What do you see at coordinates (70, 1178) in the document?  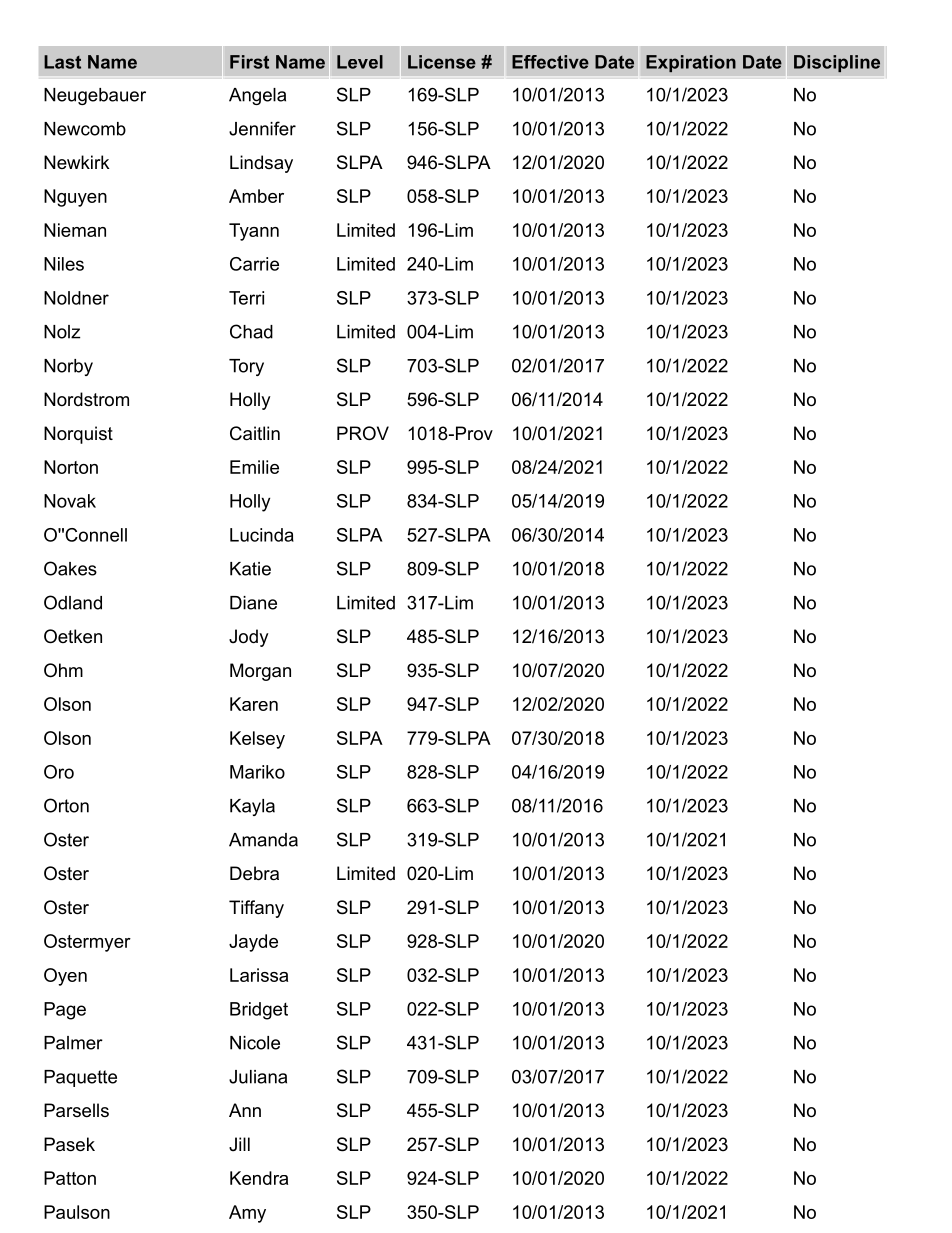 I see `Patton` at bounding box center [70, 1178].
